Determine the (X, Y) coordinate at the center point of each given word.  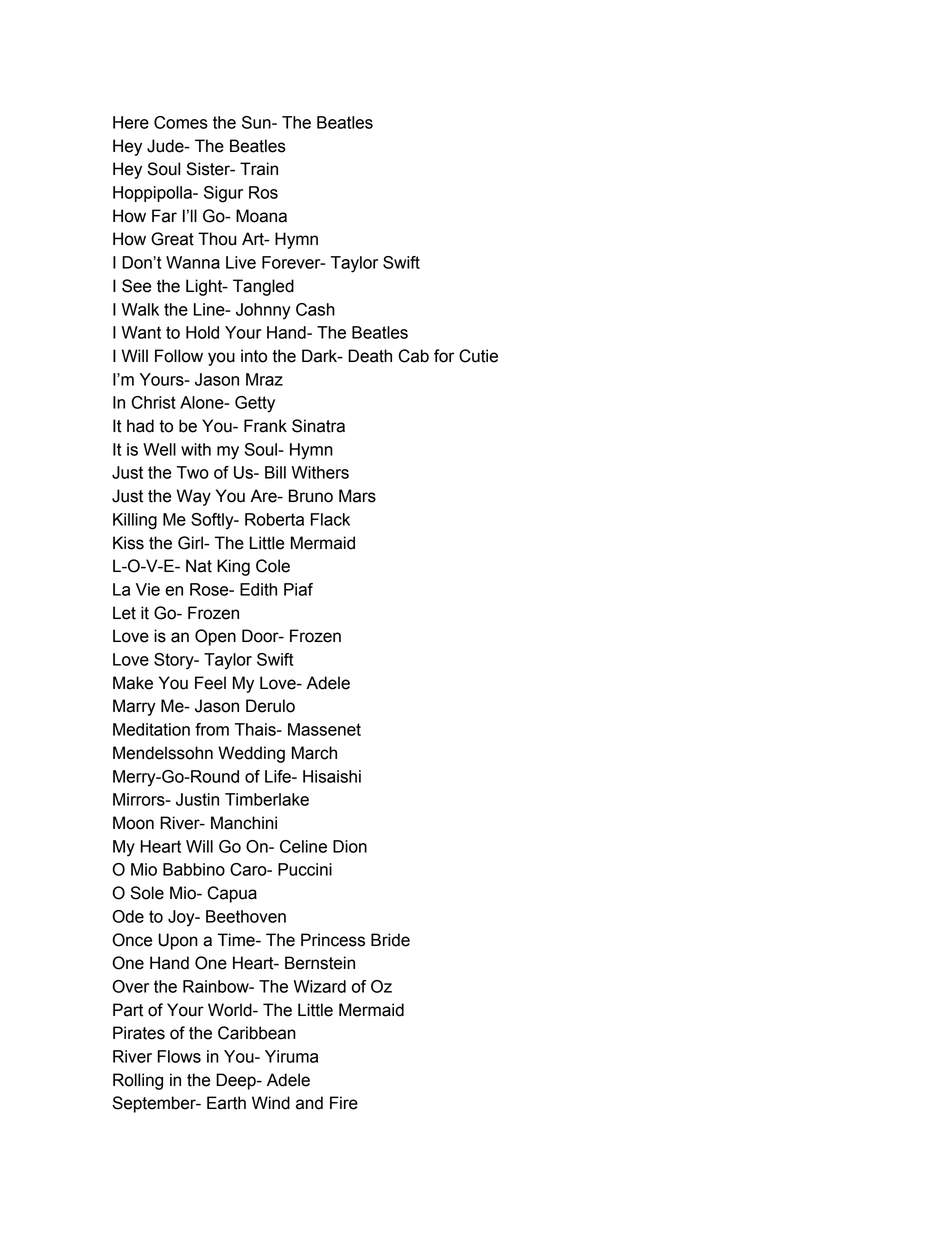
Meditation (151, 729)
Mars (357, 496)
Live (241, 262)
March (314, 753)
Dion (350, 846)
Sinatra (318, 426)
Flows (179, 1056)
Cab (413, 356)
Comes (181, 122)
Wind (271, 1103)
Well (159, 449)
